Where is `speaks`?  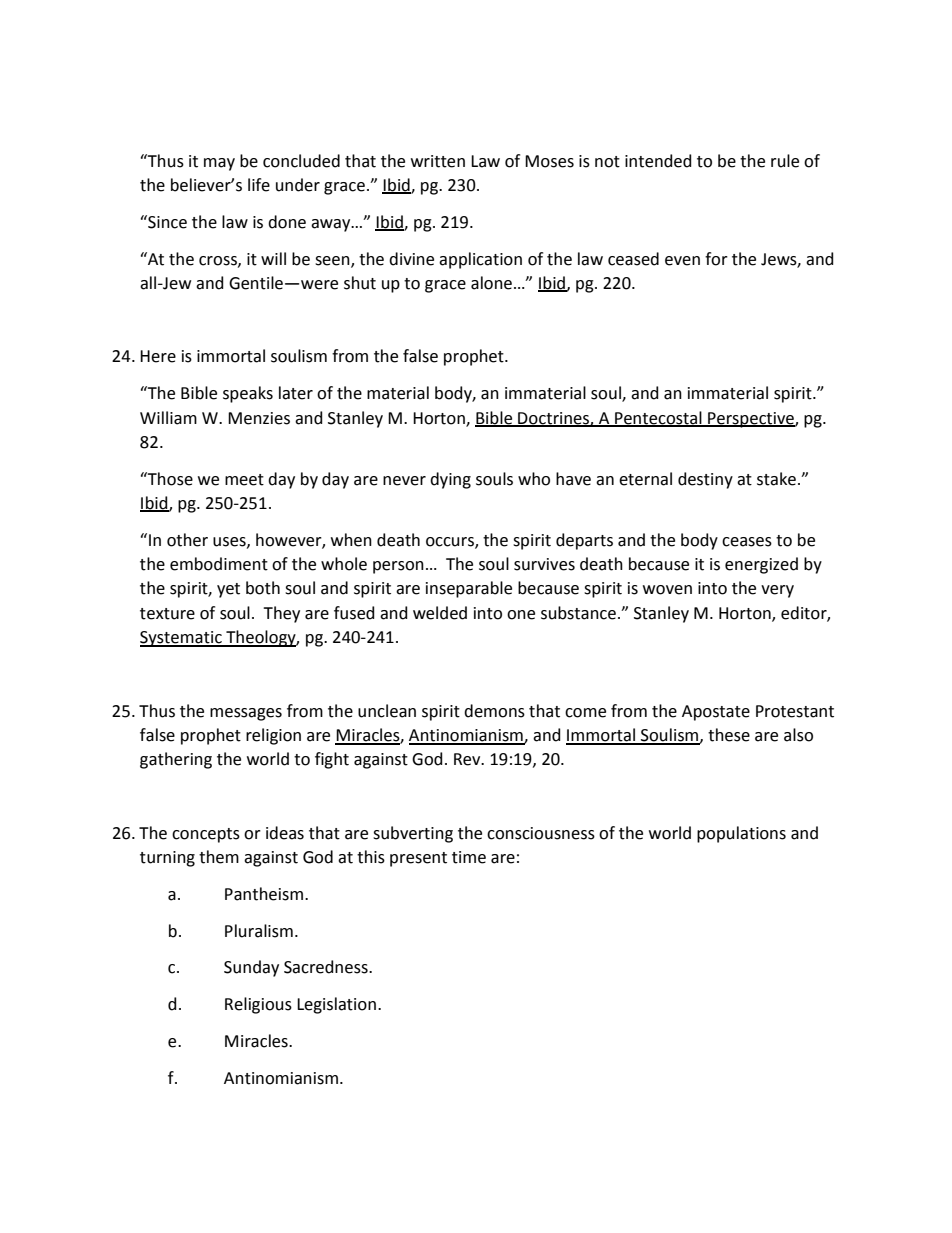 speaks is located at coordinates (248, 394).
